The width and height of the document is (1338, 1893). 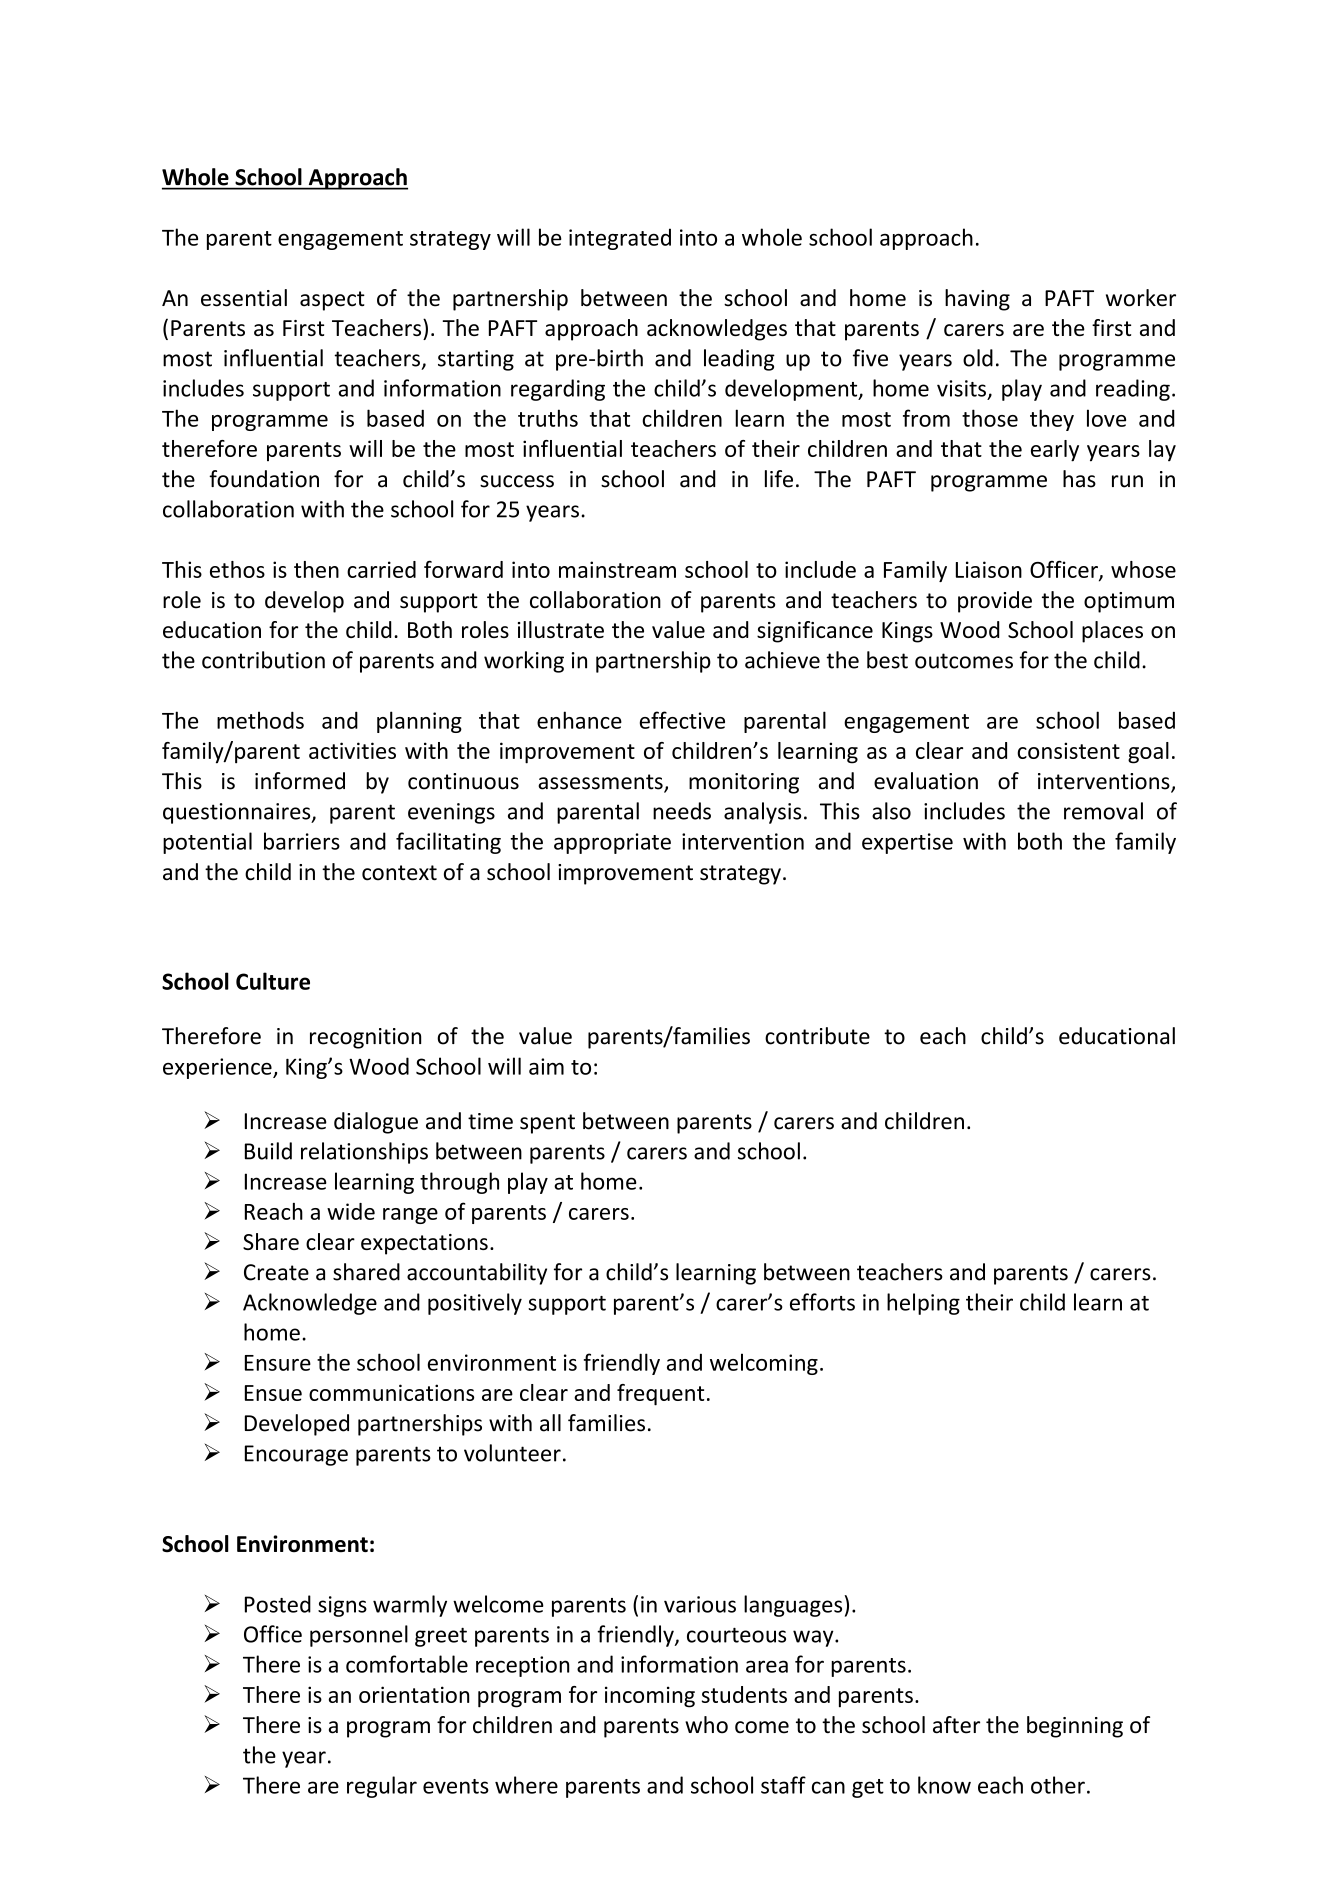 I want to click on Create, so click(x=276, y=1272).
